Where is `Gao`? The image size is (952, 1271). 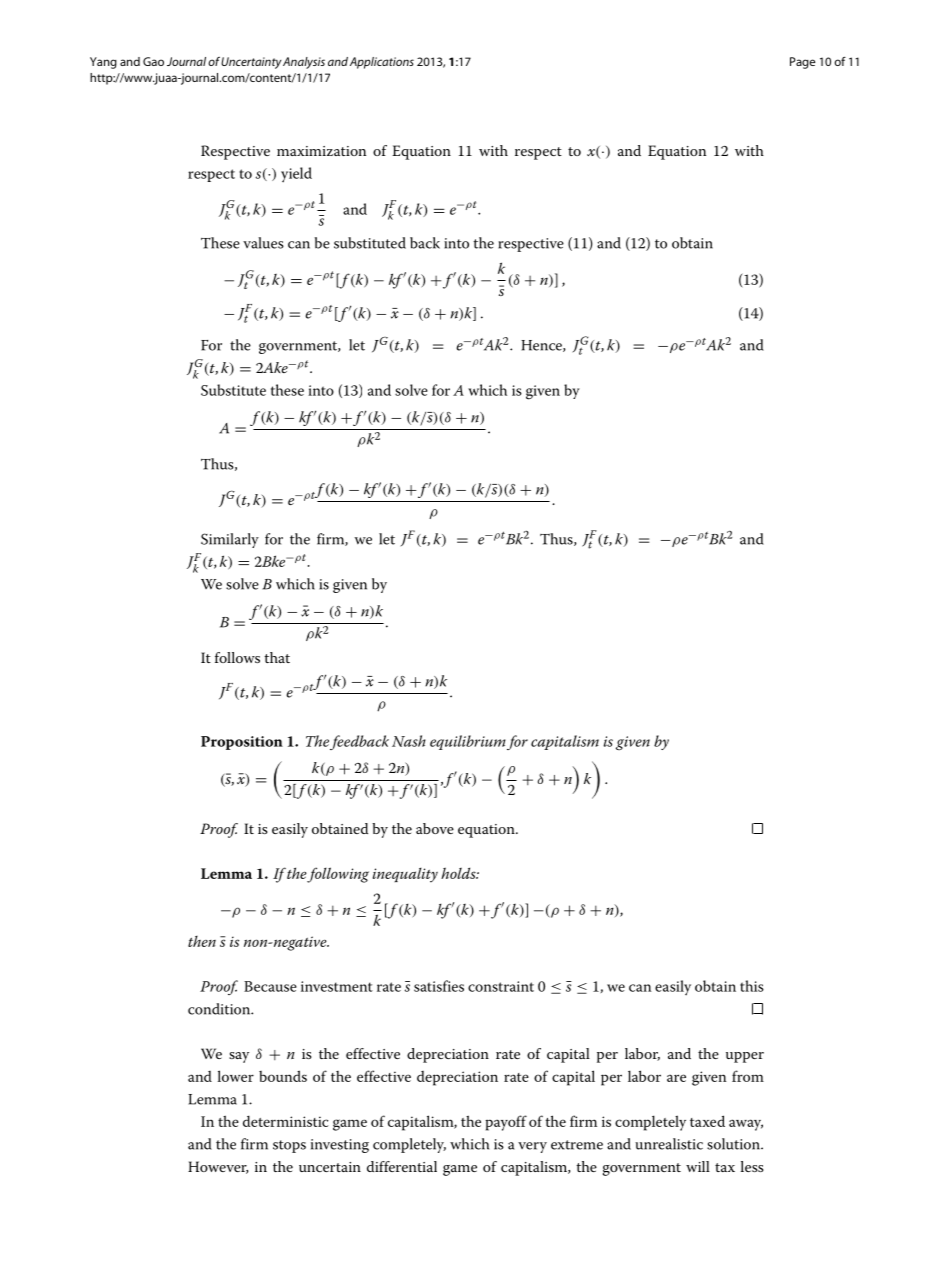
Gao is located at coordinates (153, 61).
